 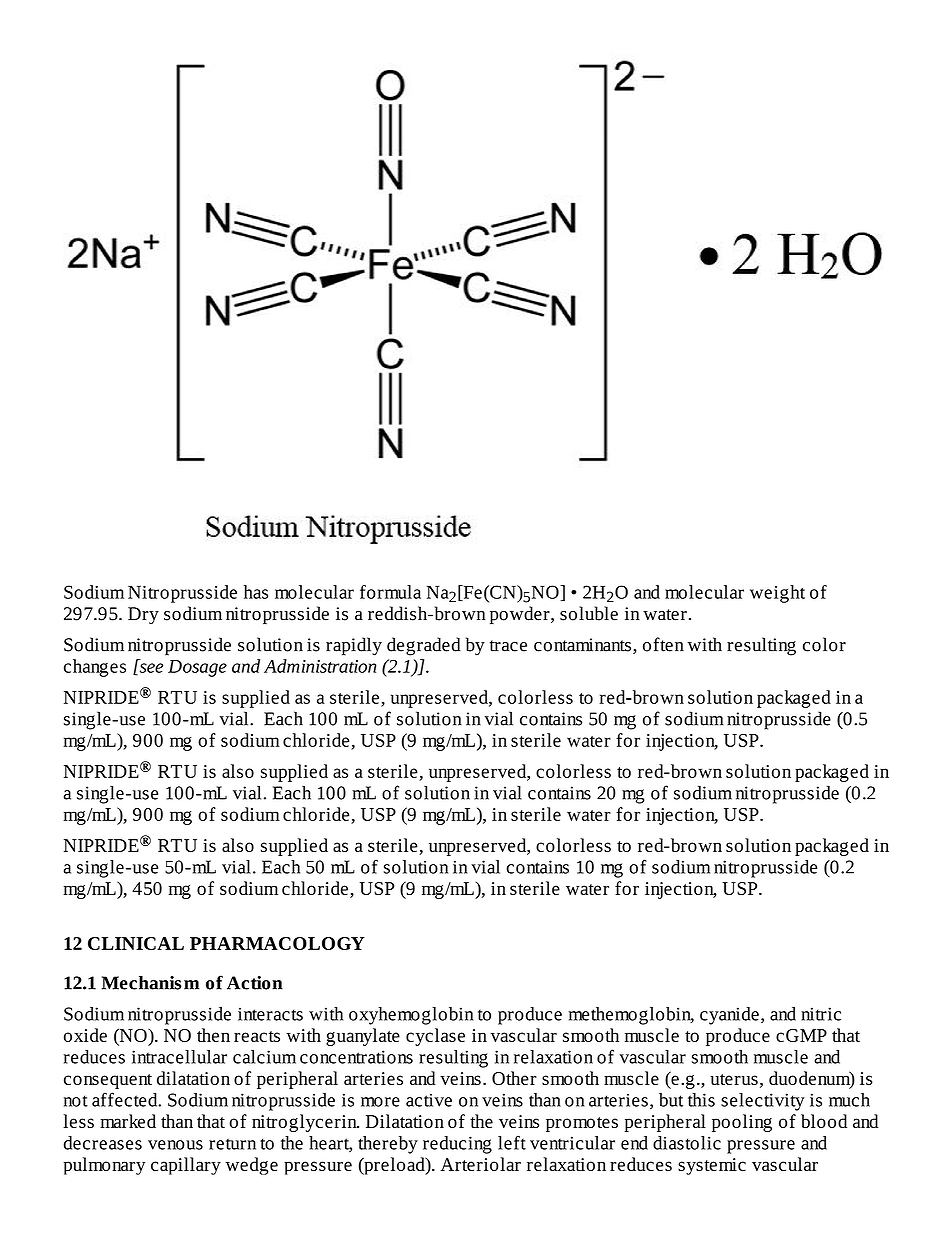 I want to click on PHARMACOLOGY, so click(x=277, y=943).
